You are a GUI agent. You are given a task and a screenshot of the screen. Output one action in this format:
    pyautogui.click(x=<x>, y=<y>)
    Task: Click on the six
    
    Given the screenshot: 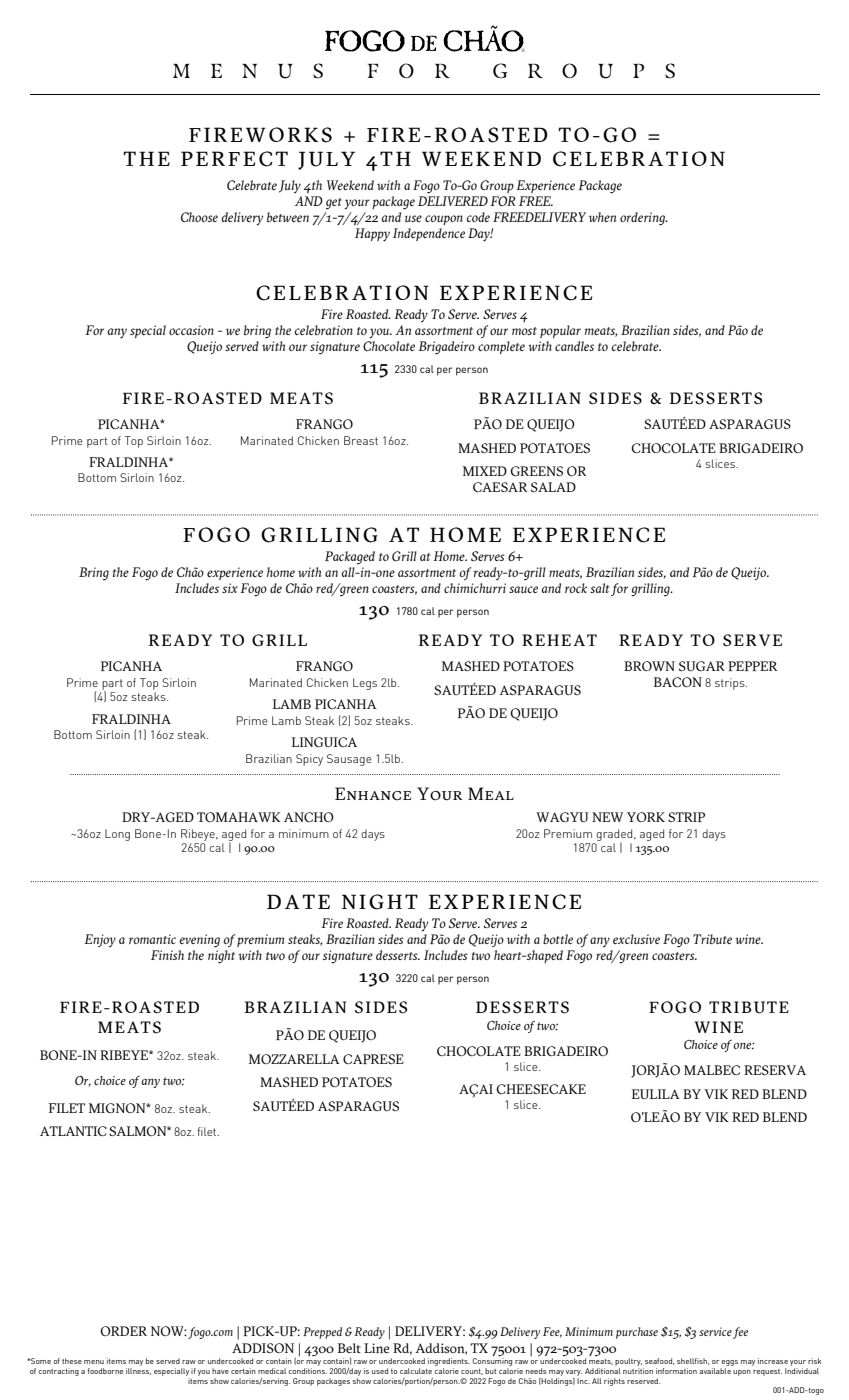 What is the action you would take?
    pyautogui.click(x=230, y=588)
